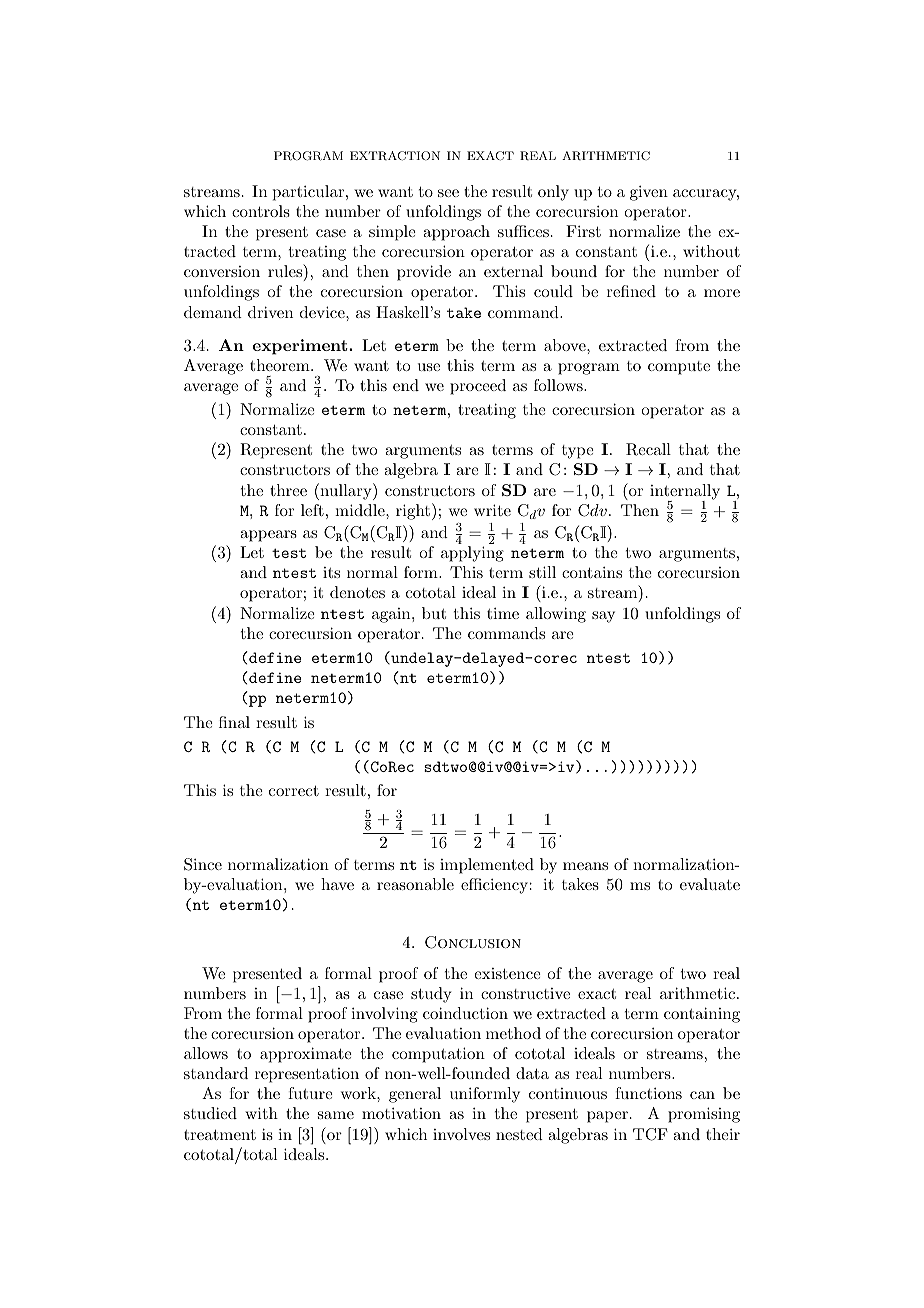 This document has width=924, height=1308. What do you see at coordinates (294, 791) in the document?
I see `correct` at bounding box center [294, 791].
